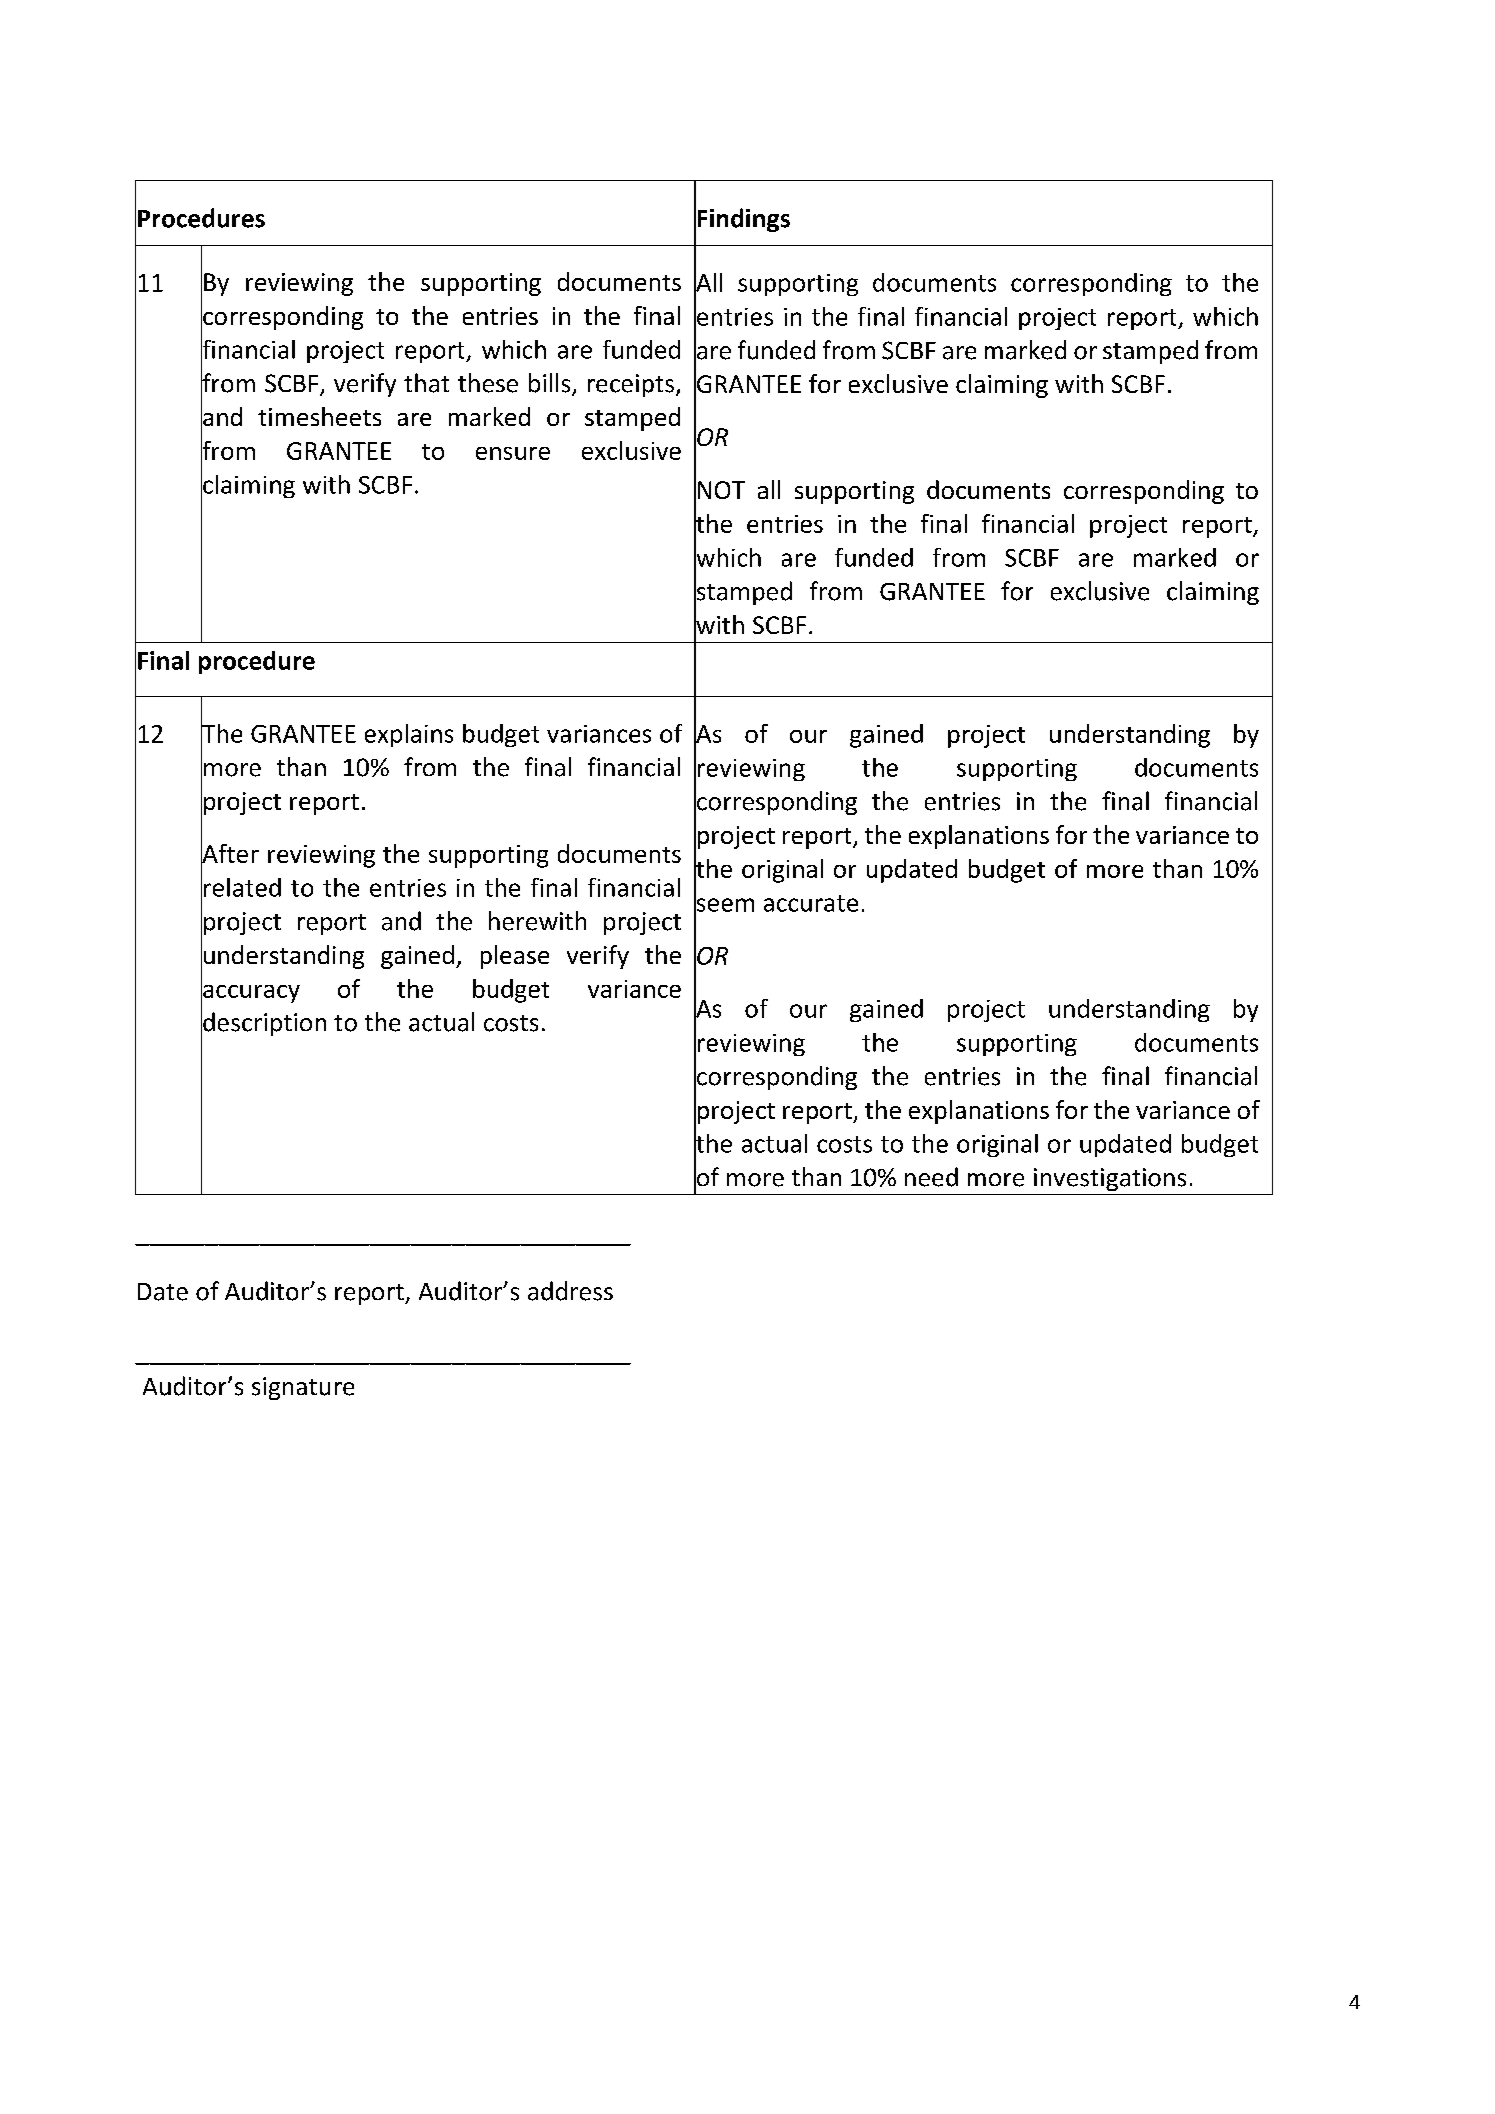 This image has height=2114, width=1495. What do you see at coordinates (1110, 1179) in the image?
I see `investigations` at bounding box center [1110, 1179].
